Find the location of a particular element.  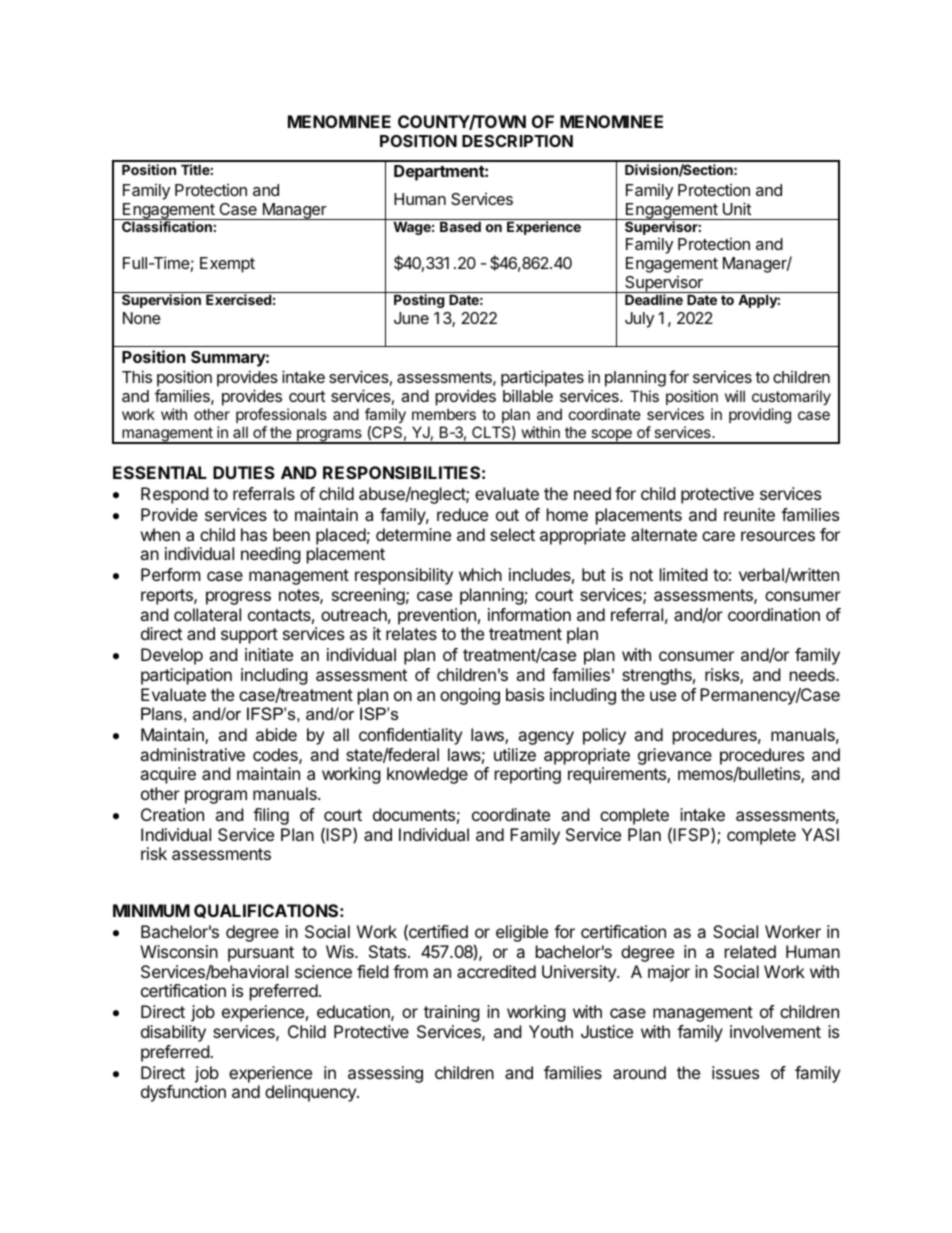

issues is located at coordinates (735, 1072).
